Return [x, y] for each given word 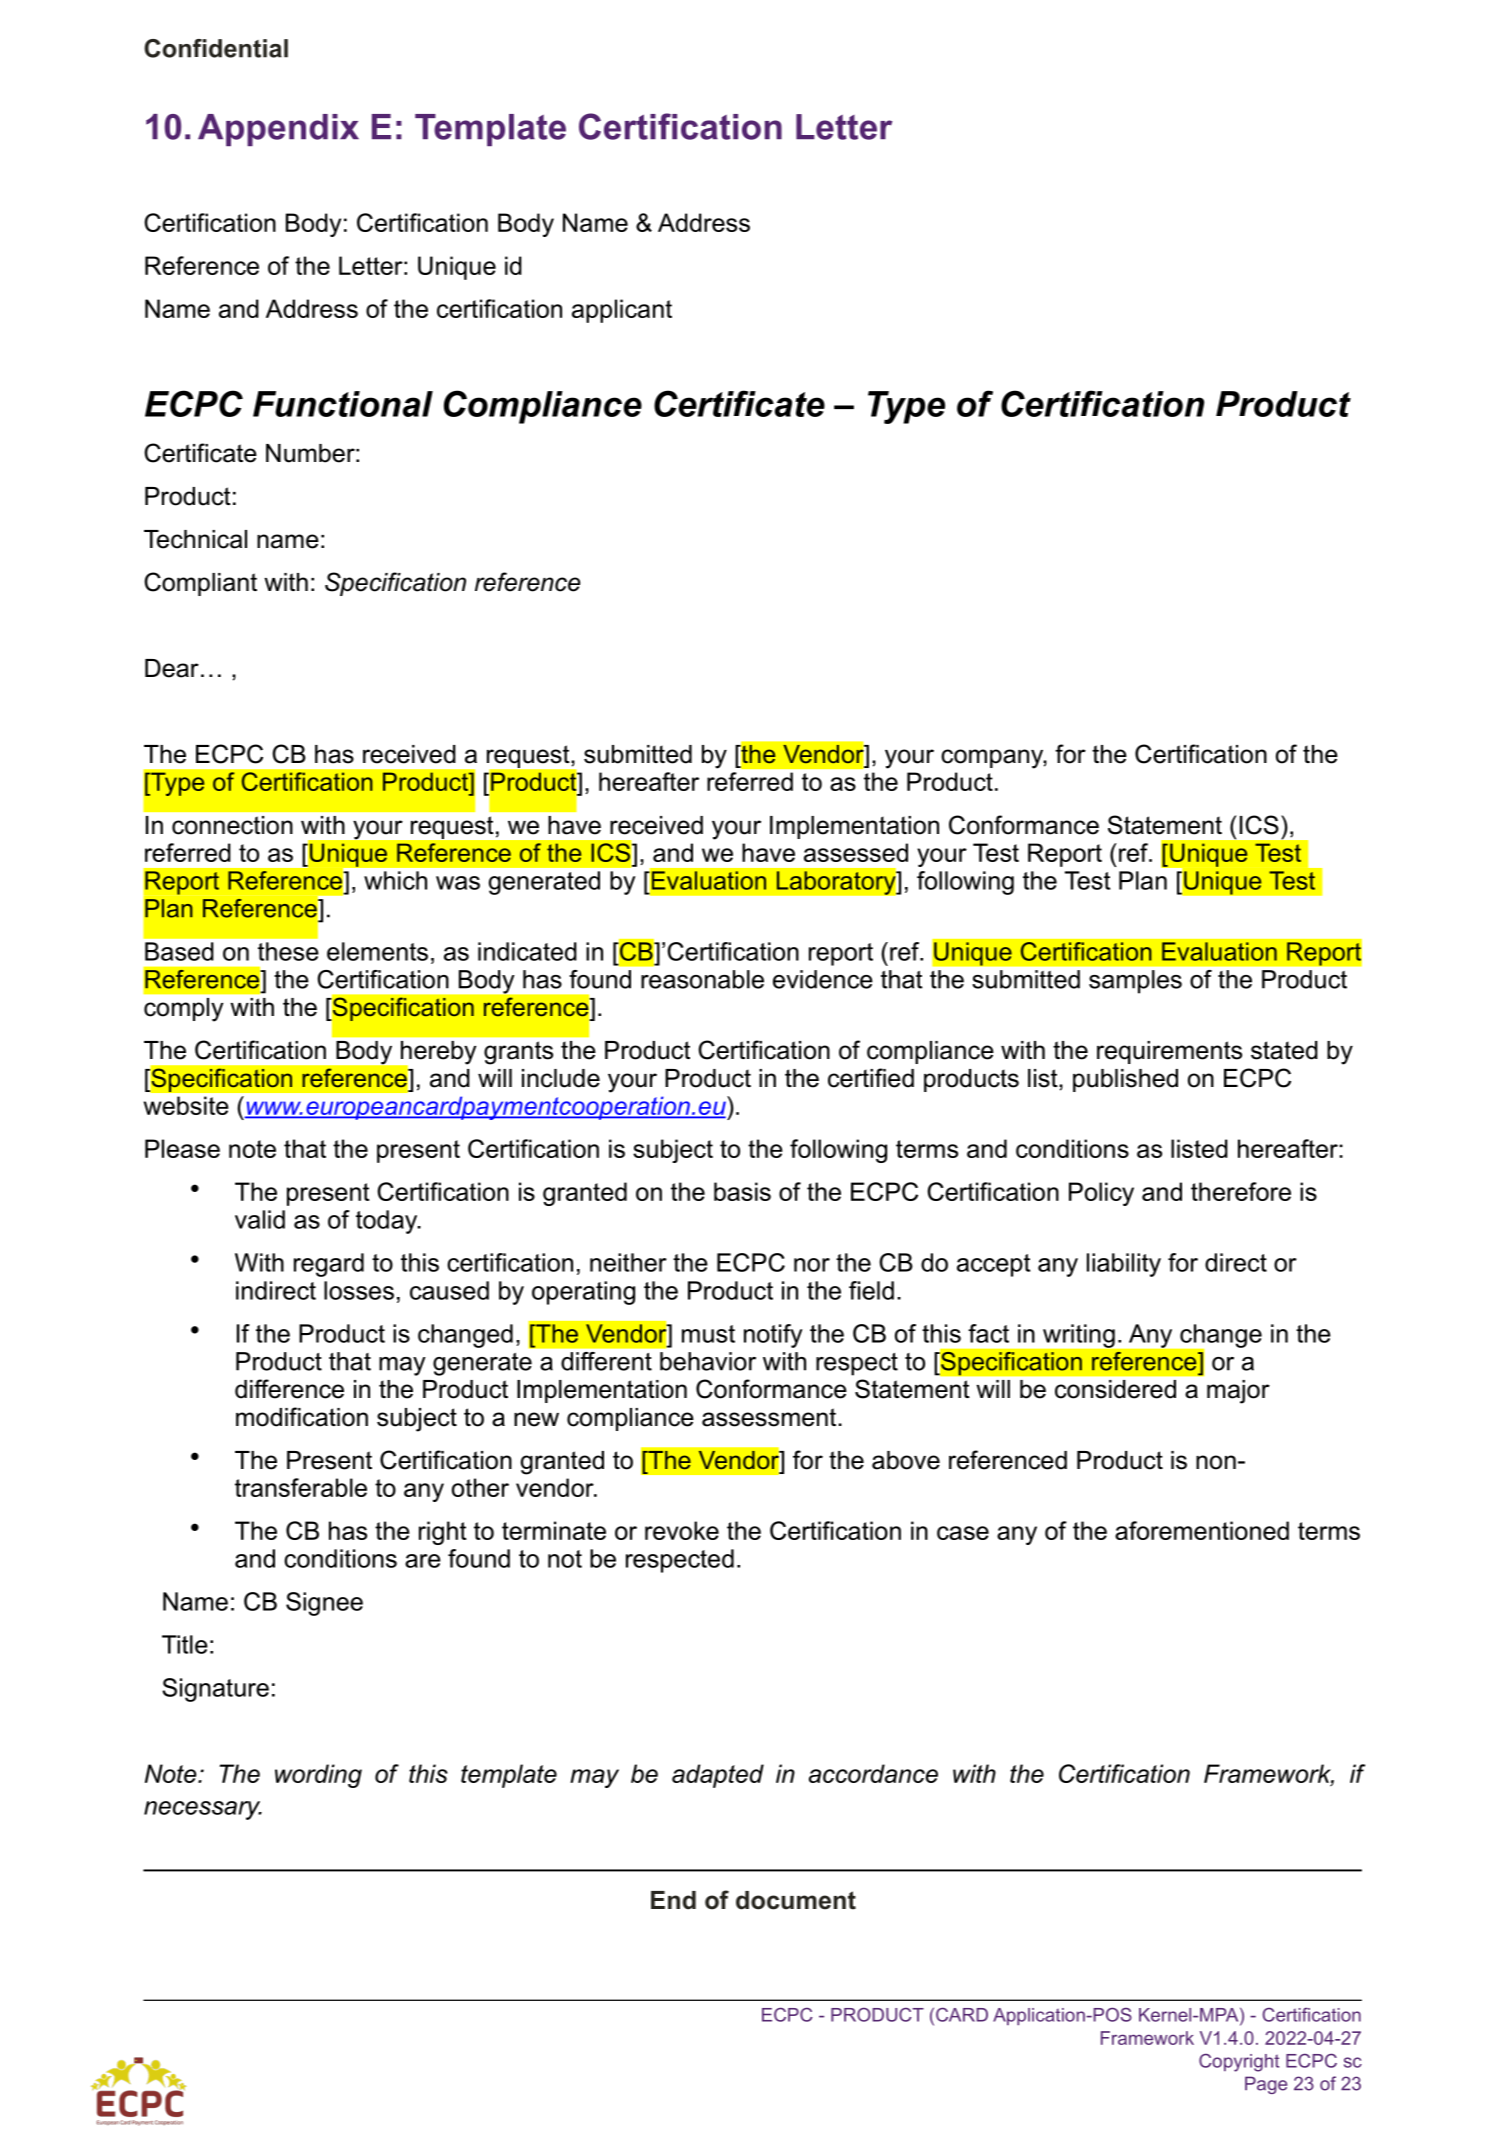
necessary [203, 1810]
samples [1135, 982]
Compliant [200, 584]
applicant [622, 311]
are [423, 1561]
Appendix [278, 130]
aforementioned [1202, 1530]
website [186, 1105]
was [458, 883]
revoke [682, 1530]
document [796, 1900]
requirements [1169, 1052]
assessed [856, 852]
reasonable [702, 979]
